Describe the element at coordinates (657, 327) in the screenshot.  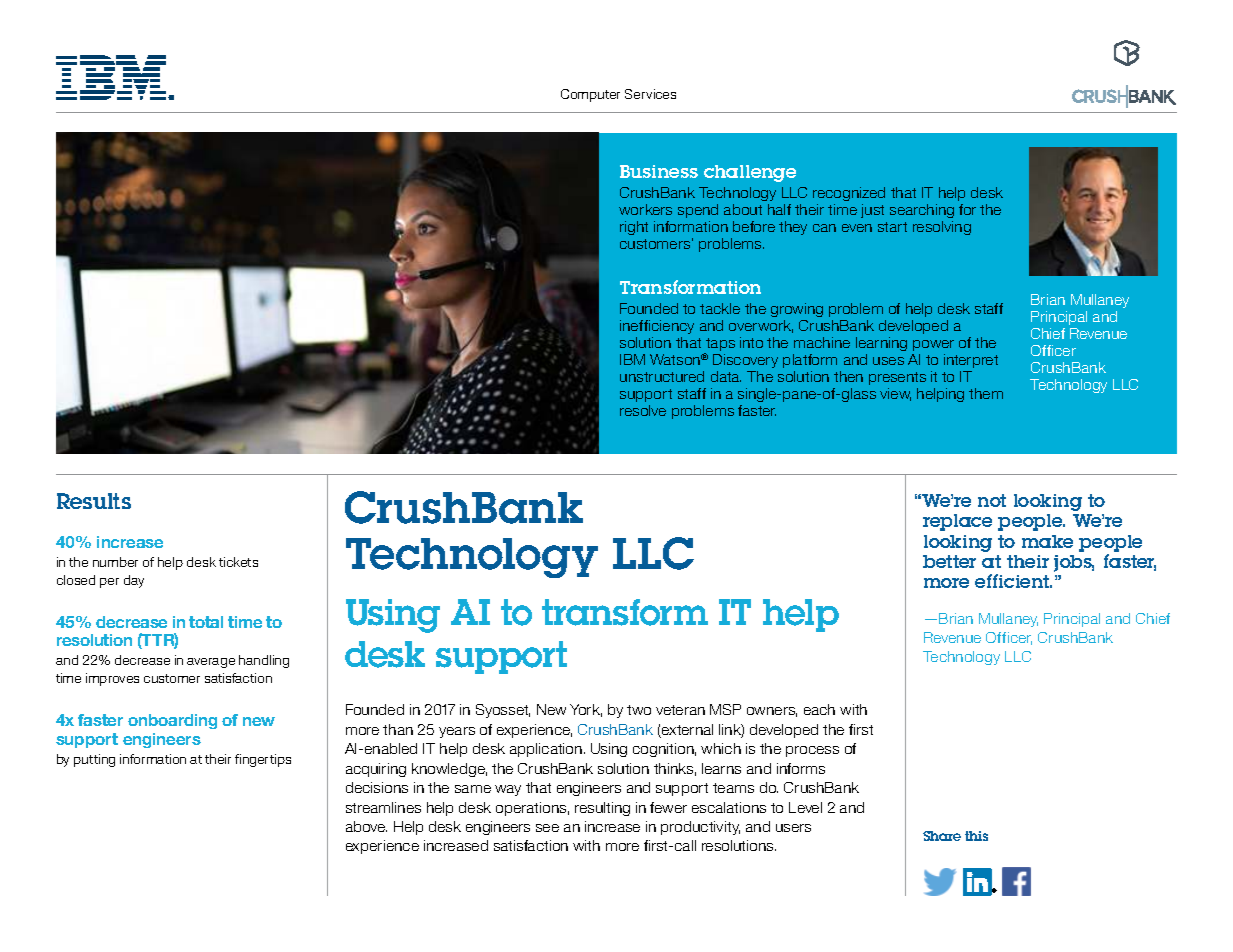
I see `inefficiency` at that location.
